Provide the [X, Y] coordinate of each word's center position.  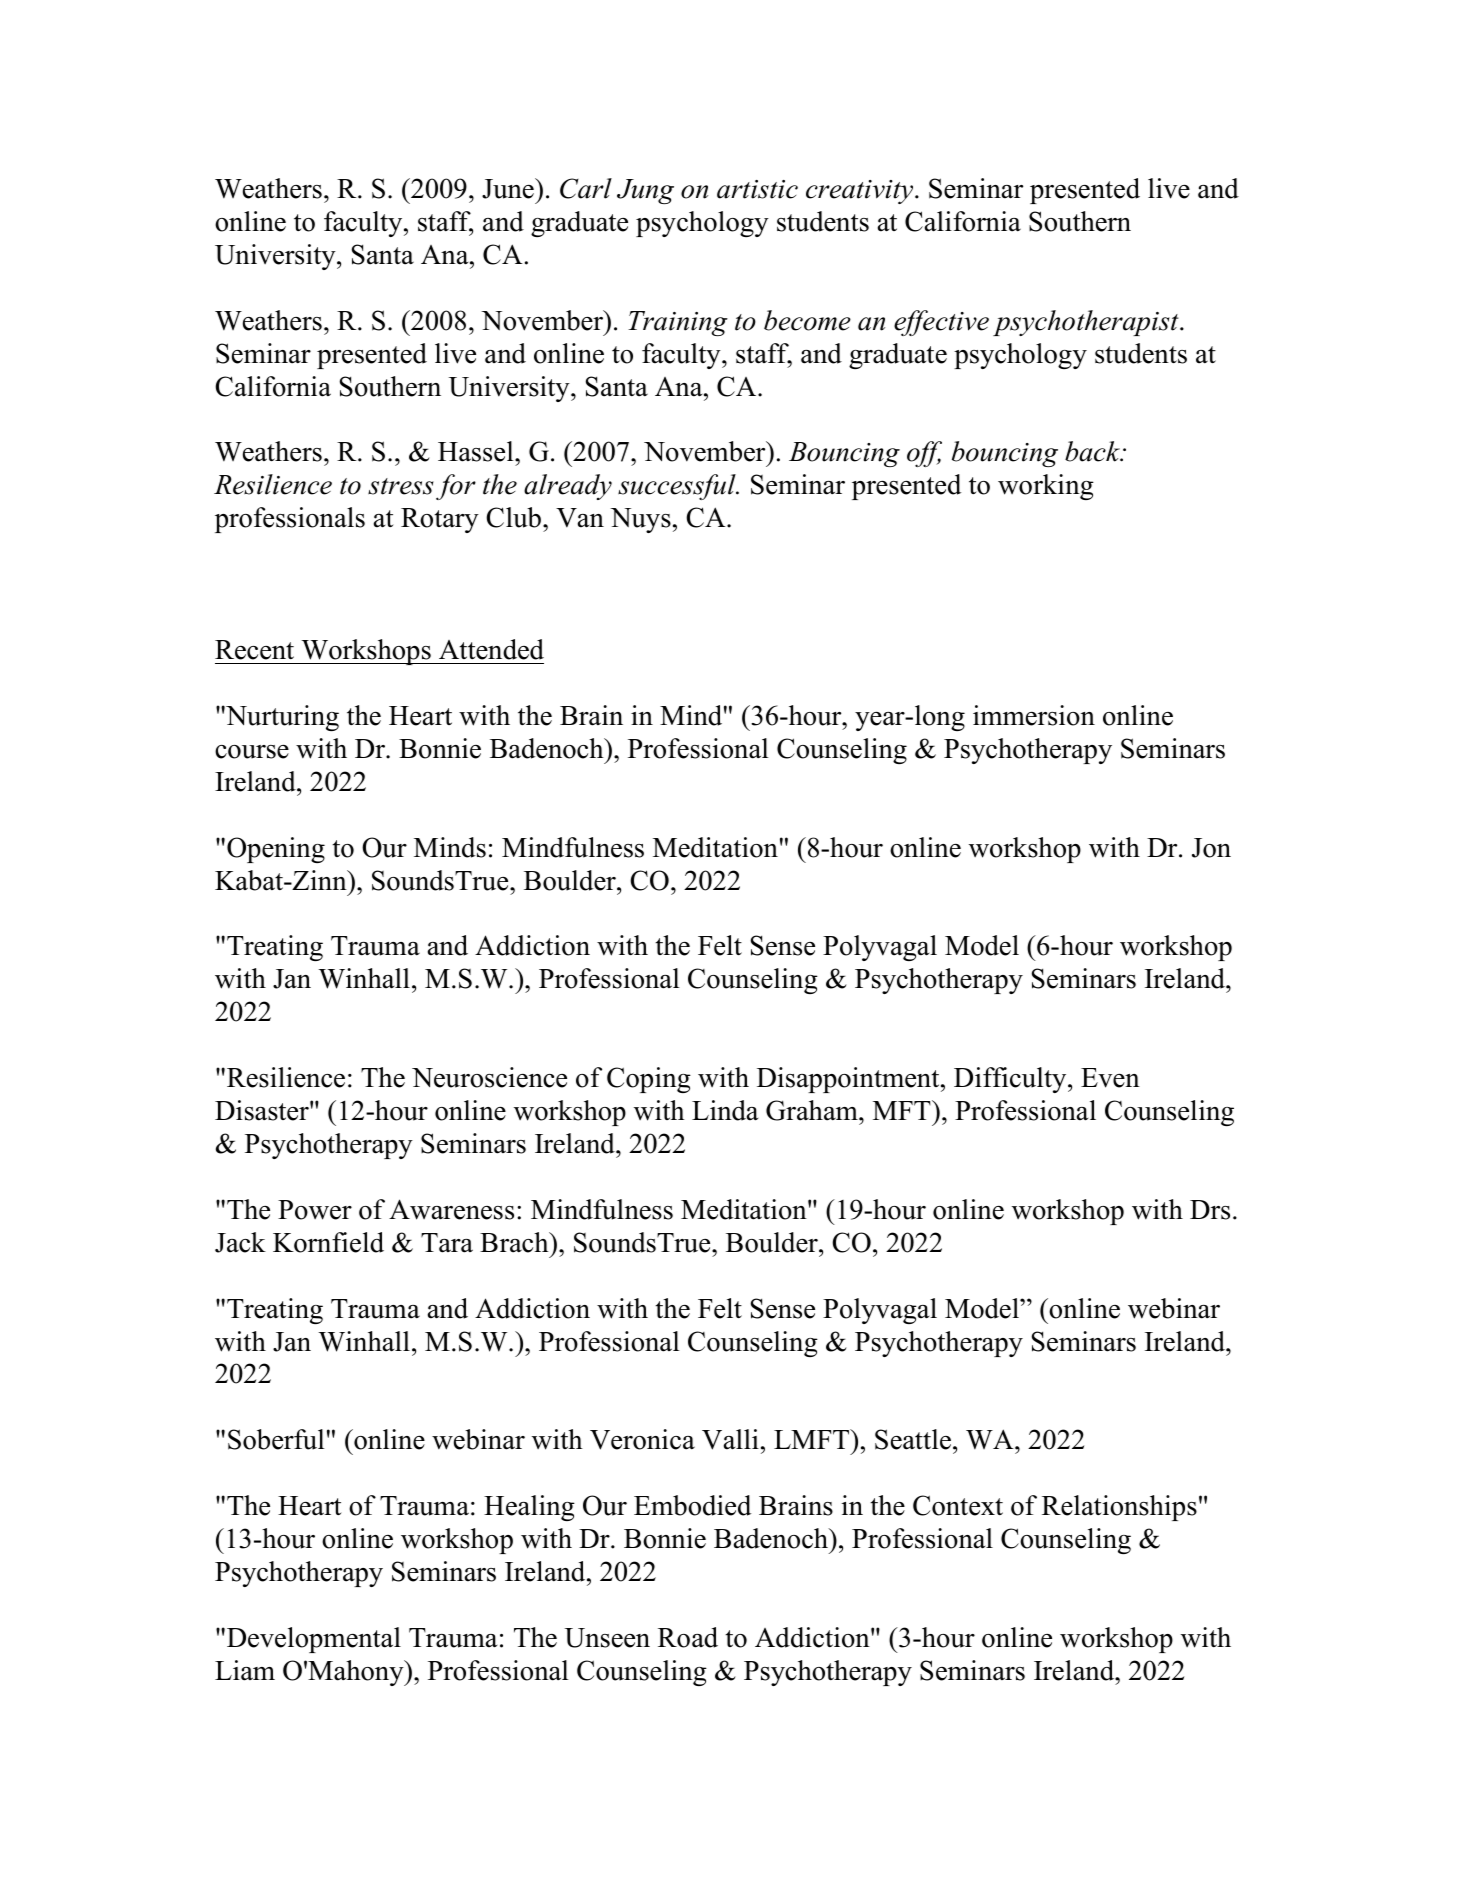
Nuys [640, 520]
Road [688, 1637]
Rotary [440, 520]
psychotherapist [1087, 323]
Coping [649, 1080]
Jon [1211, 848]
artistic [757, 189]
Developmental [314, 1640]
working [1046, 487]
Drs [1210, 1210]
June [509, 188]
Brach [515, 1242]
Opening [276, 850]
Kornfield [328, 1242]
